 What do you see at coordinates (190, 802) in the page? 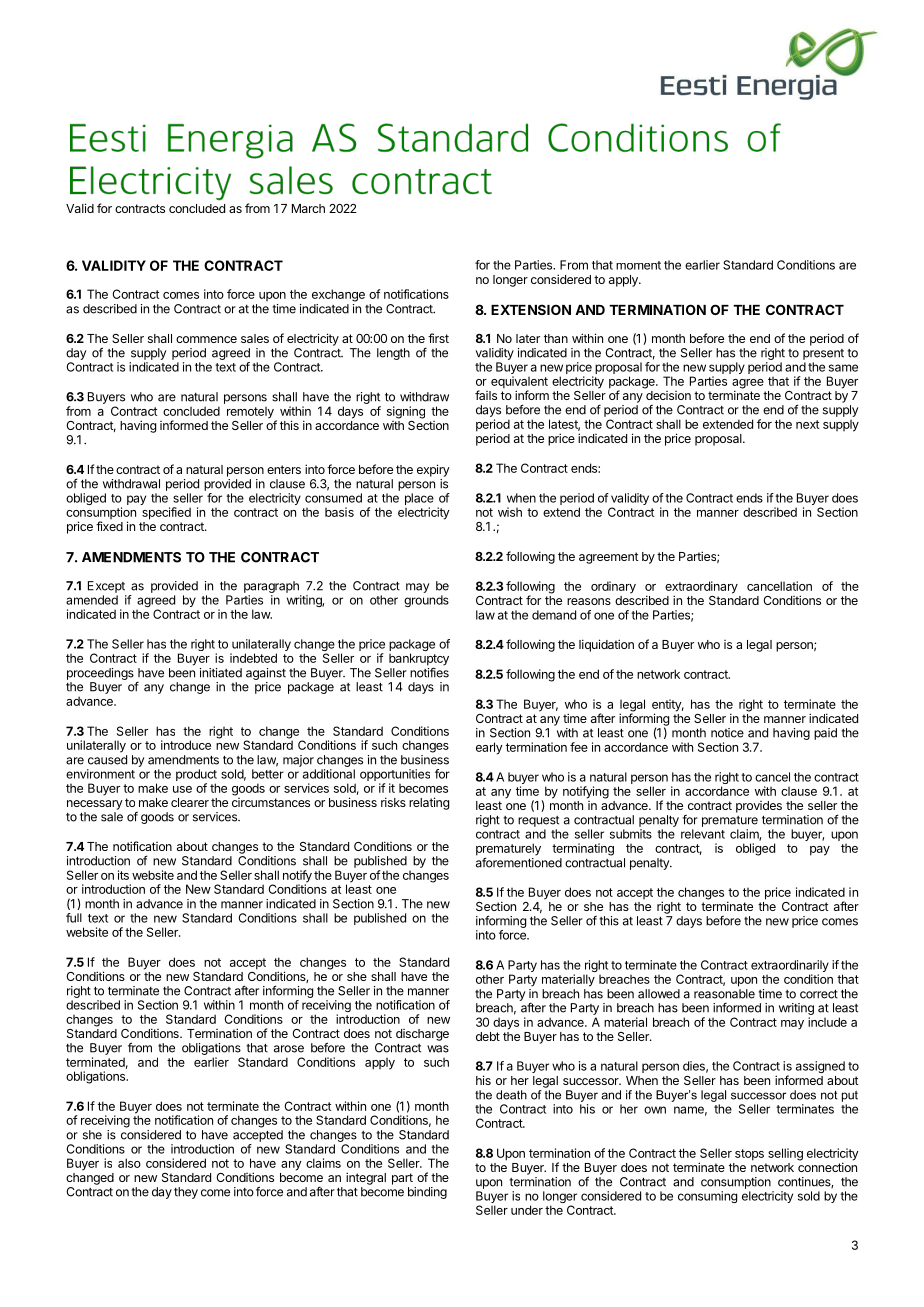
I see `clearer` at bounding box center [190, 802].
